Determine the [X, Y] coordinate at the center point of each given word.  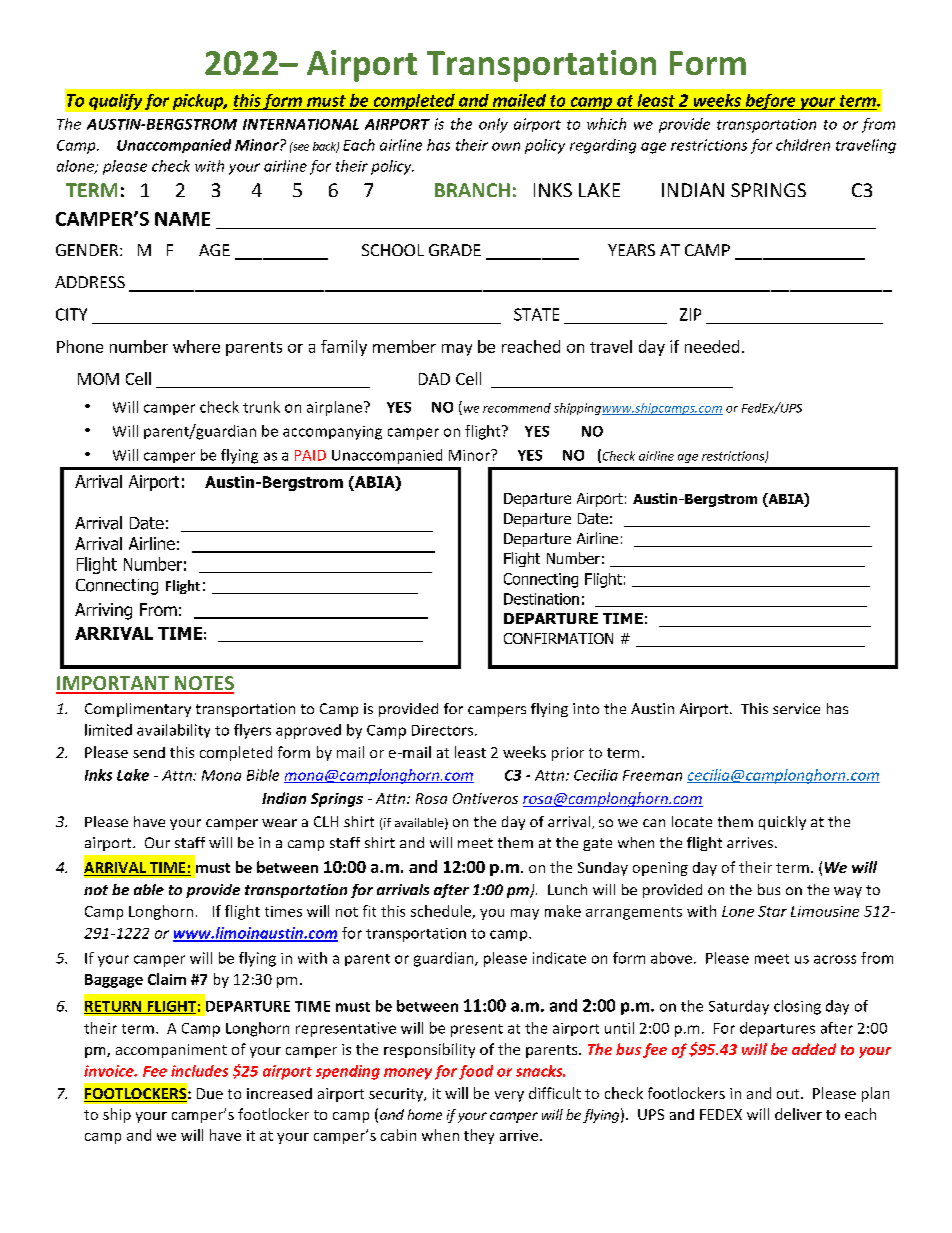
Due [210, 1093]
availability [173, 731]
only [493, 125]
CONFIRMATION [558, 638]
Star [772, 911]
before [770, 102]
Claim [167, 979]
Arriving [103, 611]
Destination [541, 599]
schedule [442, 912]
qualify [115, 102]
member [404, 346]
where [196, 346]
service [796, 708]
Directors [444, 730]
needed [712, 346]
